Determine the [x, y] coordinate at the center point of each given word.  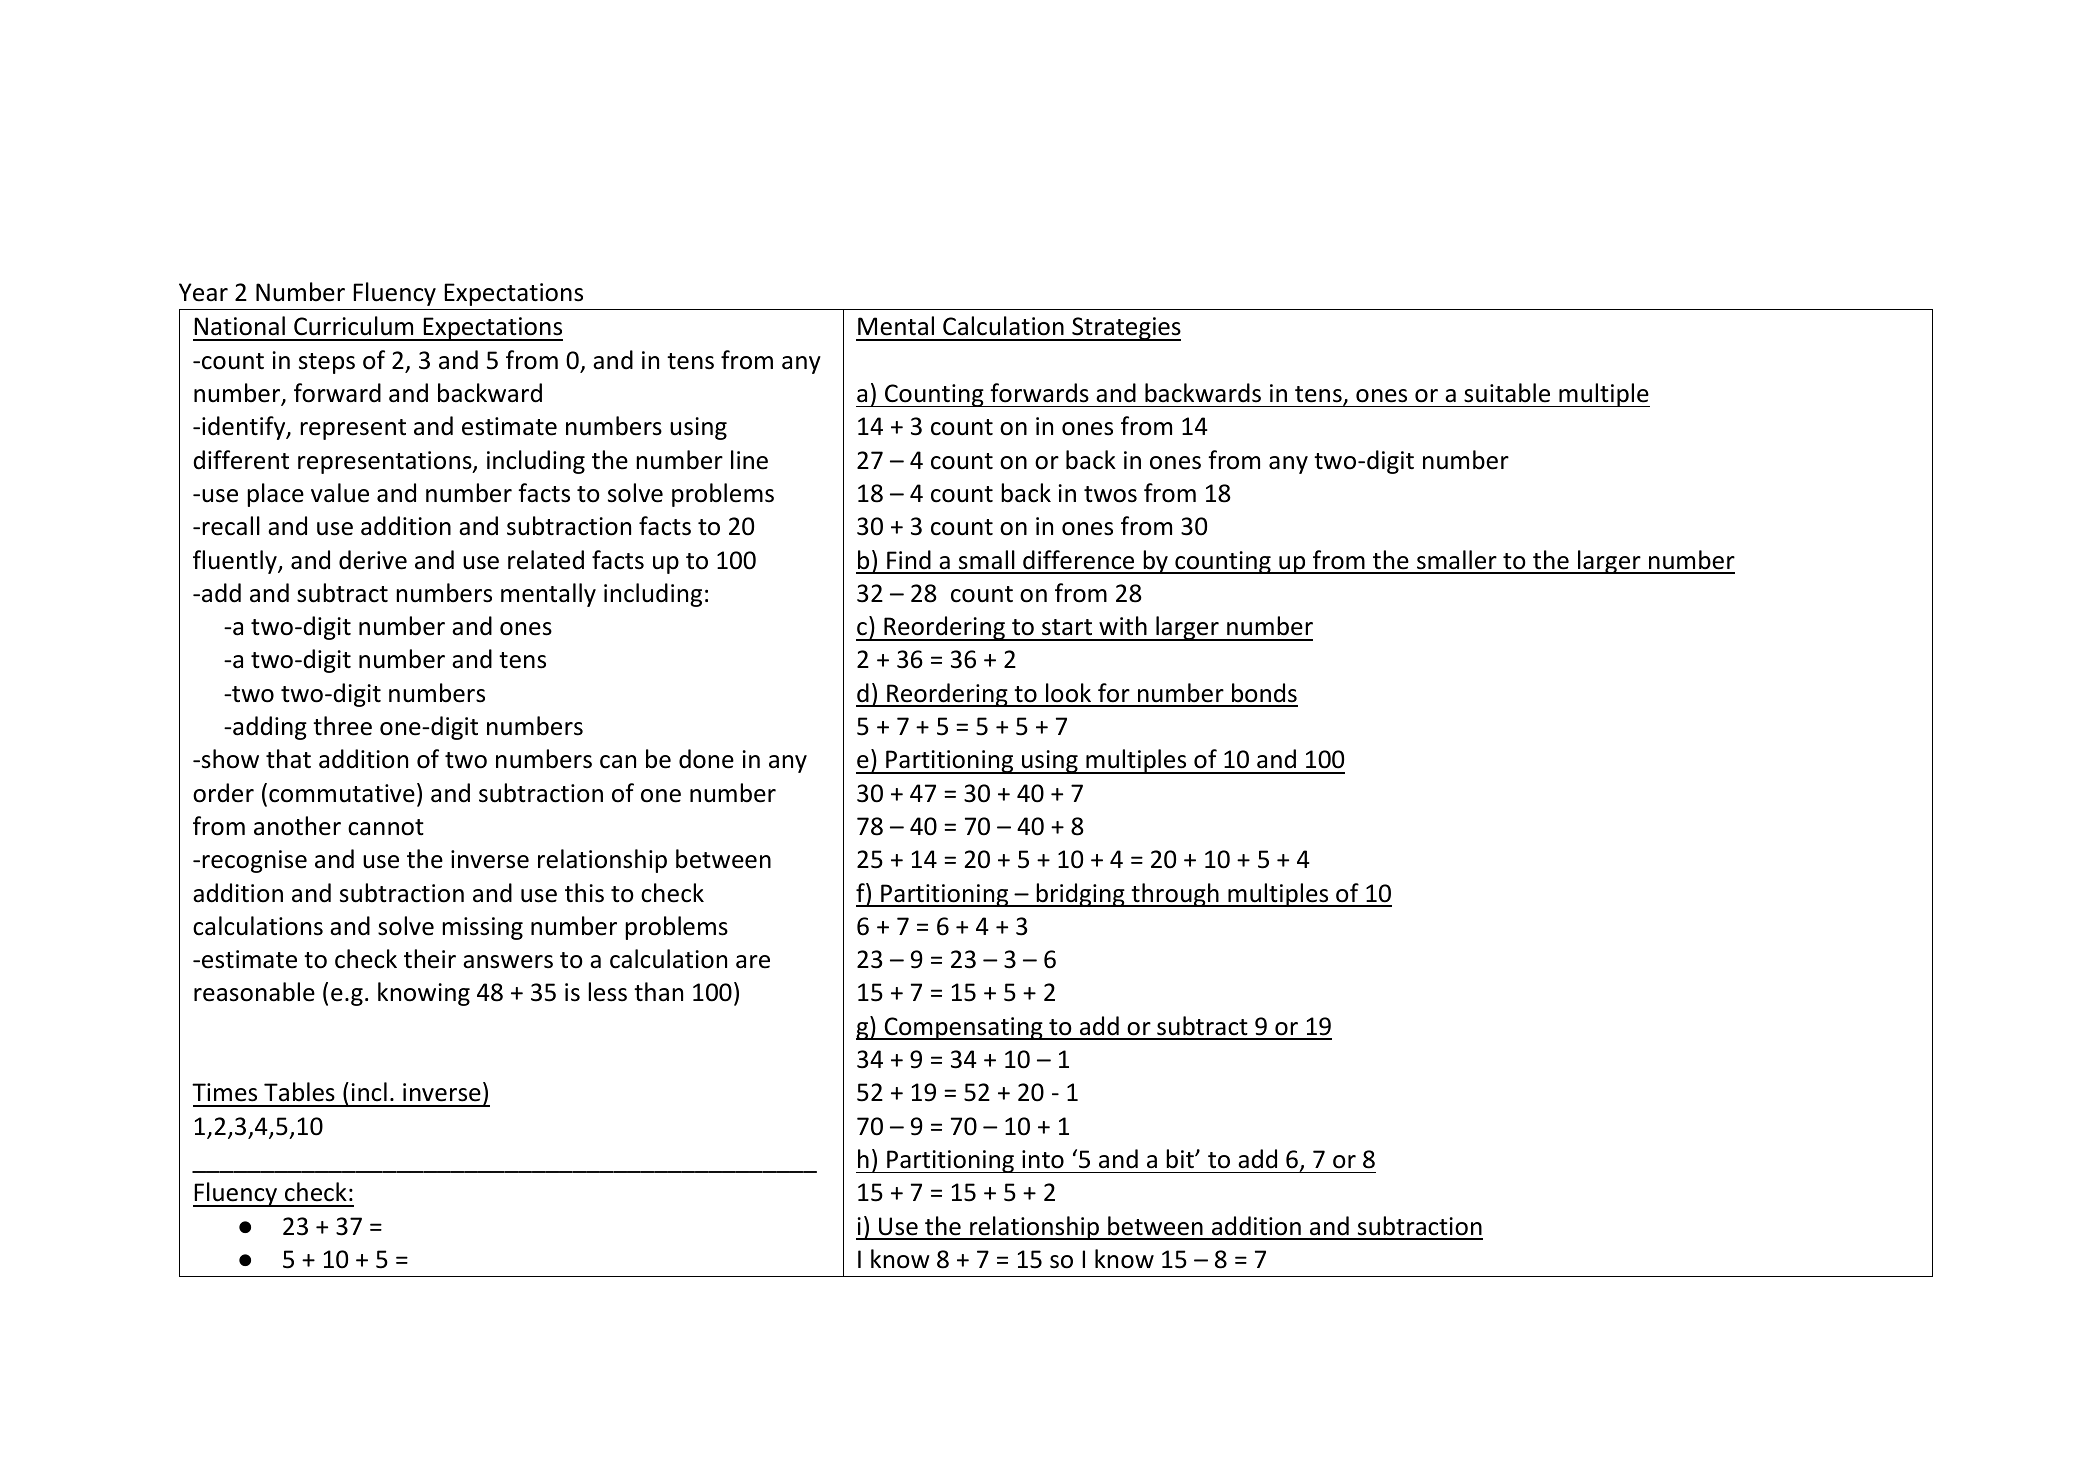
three [342, 726]
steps [327, 363]
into [1043, 1159]
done [706, 759]
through [1175, 895]
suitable [1507, 393]
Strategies [1125, 329]
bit [1181, 1159]
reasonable [254, 992]
